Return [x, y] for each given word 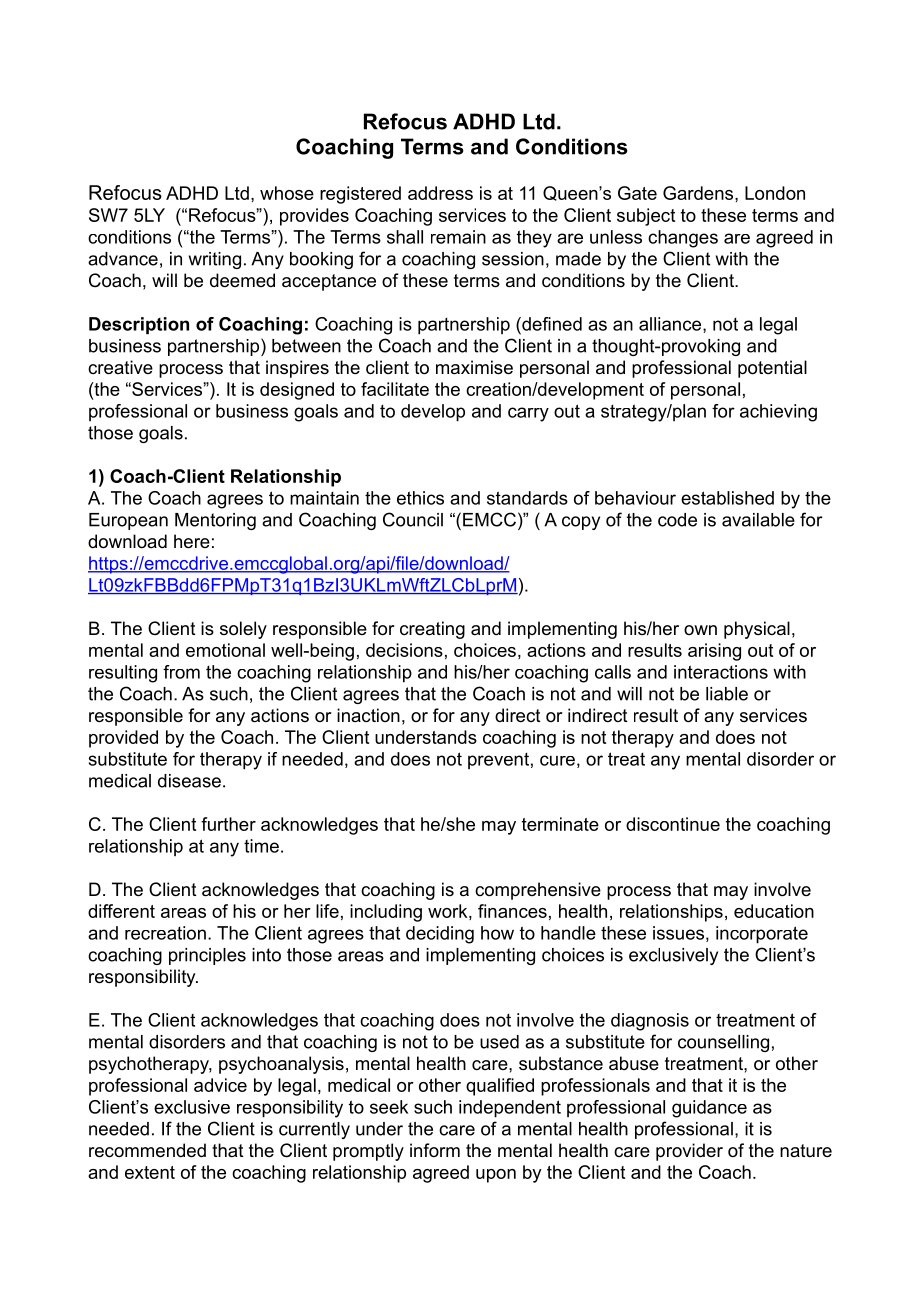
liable [727, 694]
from [181, 672]
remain [458, 237]
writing [215, 260]
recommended [147, 1150]
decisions [404, 650]
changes [683, 239]
